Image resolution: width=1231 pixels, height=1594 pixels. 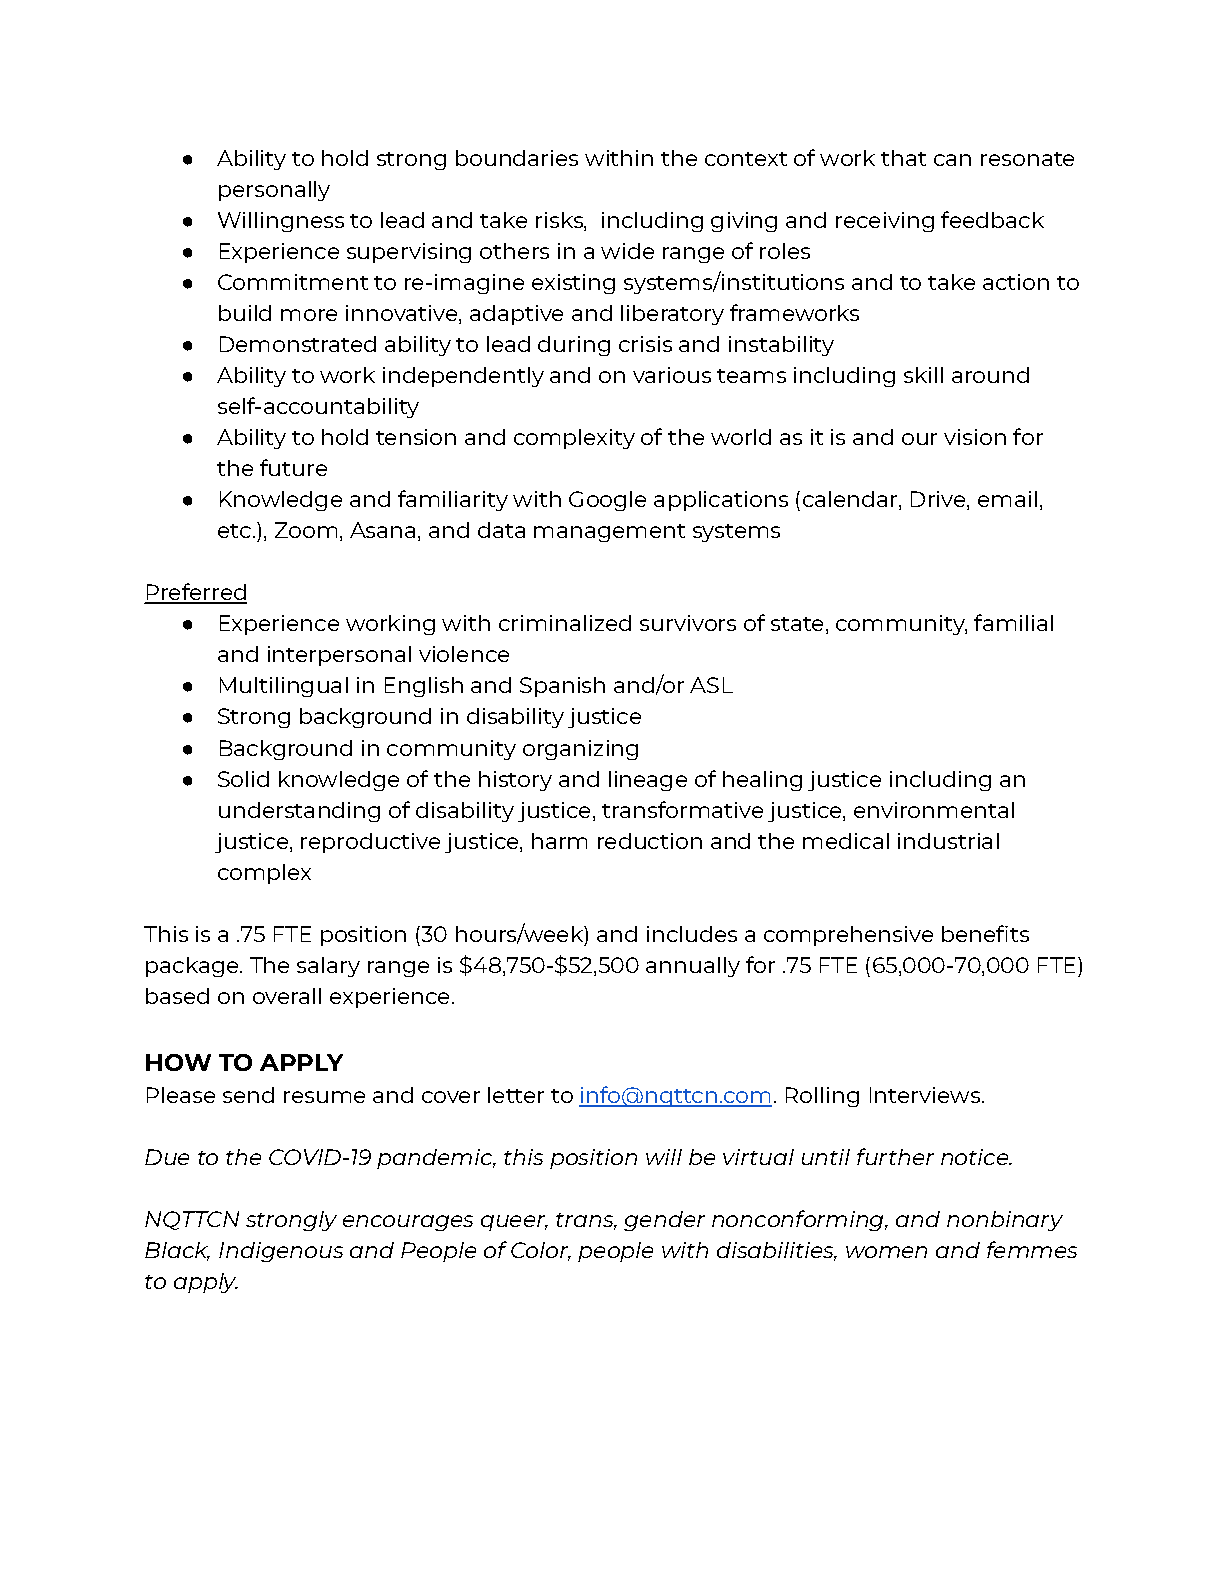 What do you see at coordinates (952, 160) in the screenshot?
I see `can` at bounding box center [952, 160].
